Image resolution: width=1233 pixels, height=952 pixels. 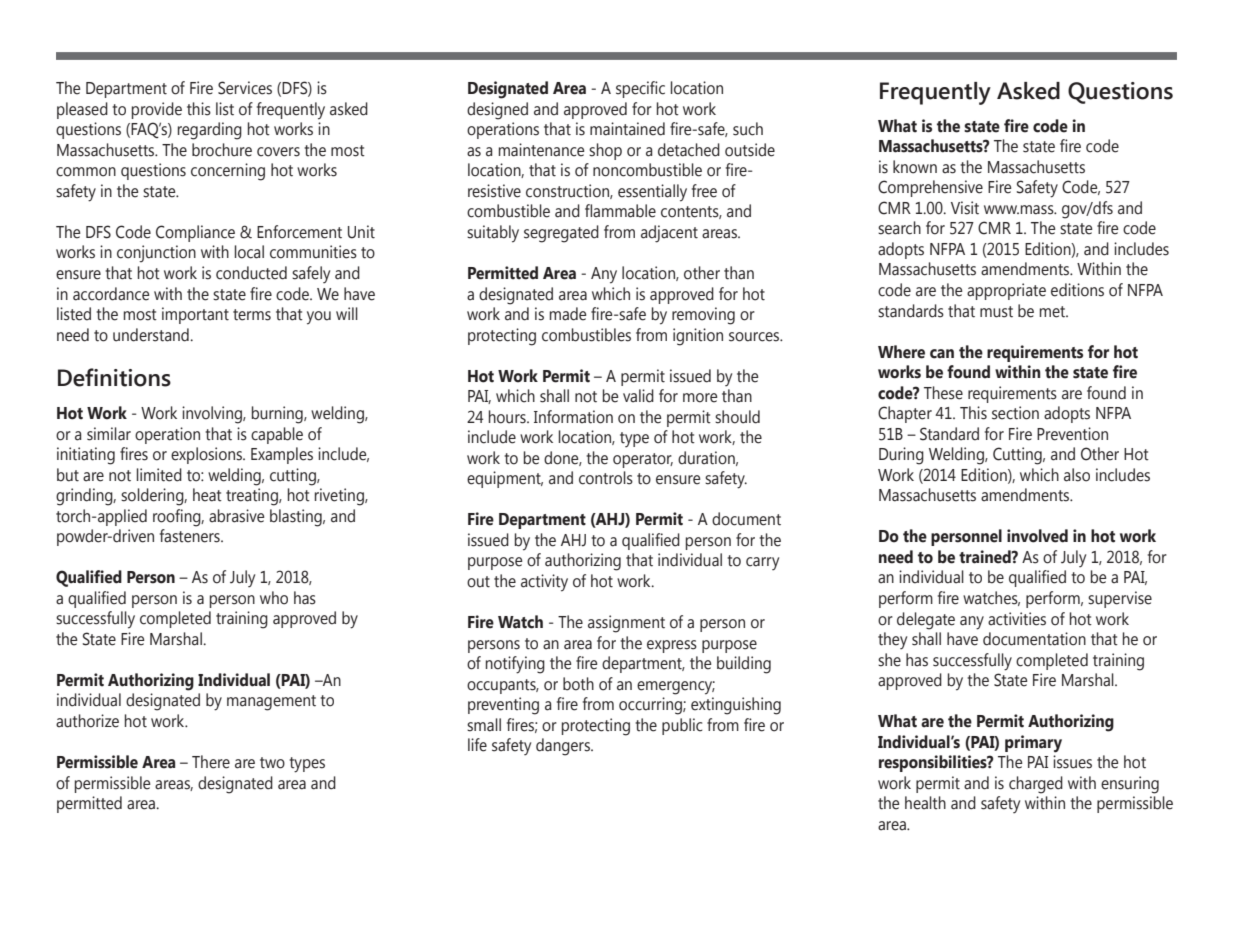 I want to click on made, so click(x=568, y=314).
